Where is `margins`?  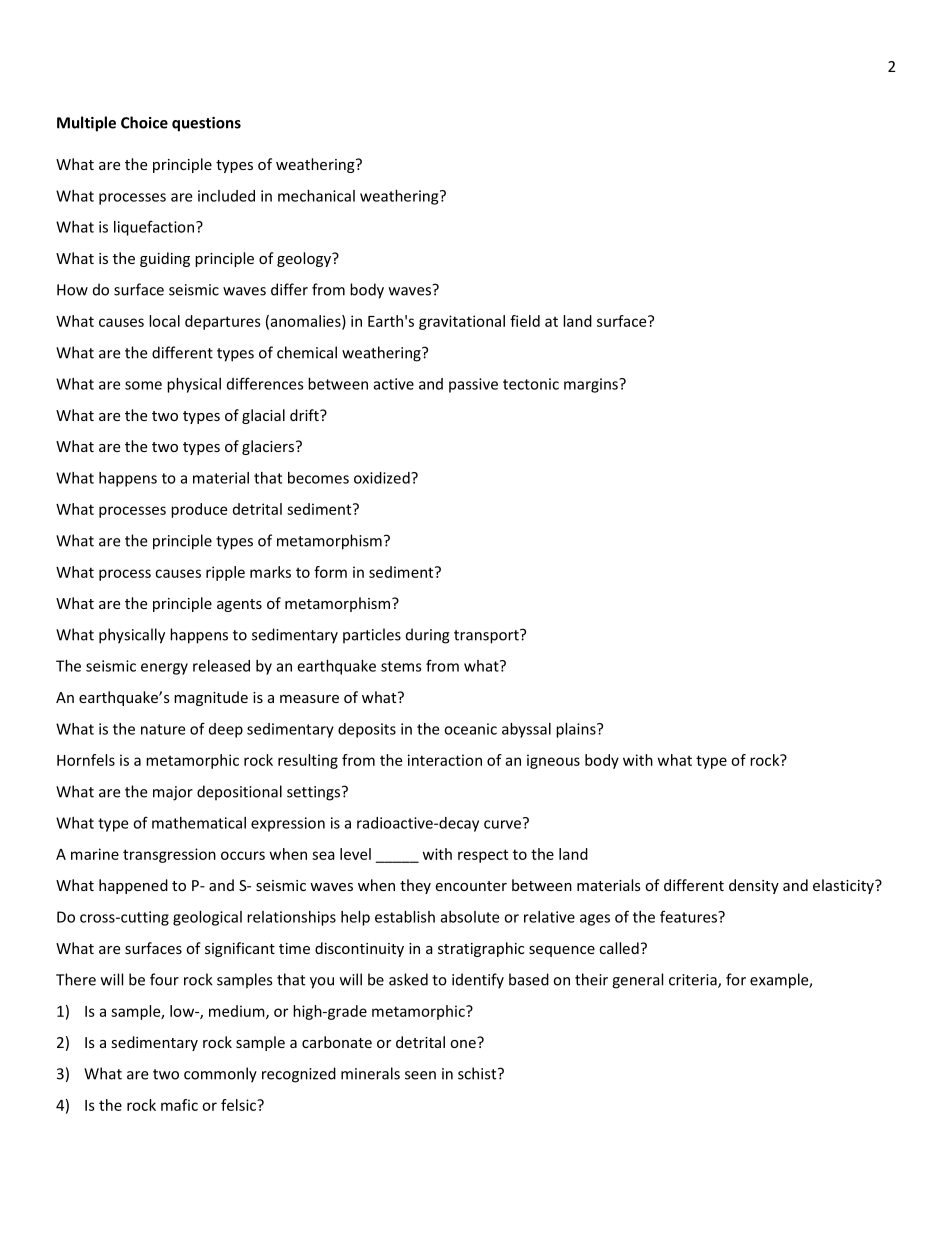 margins is located at coordinates (592, 385).
